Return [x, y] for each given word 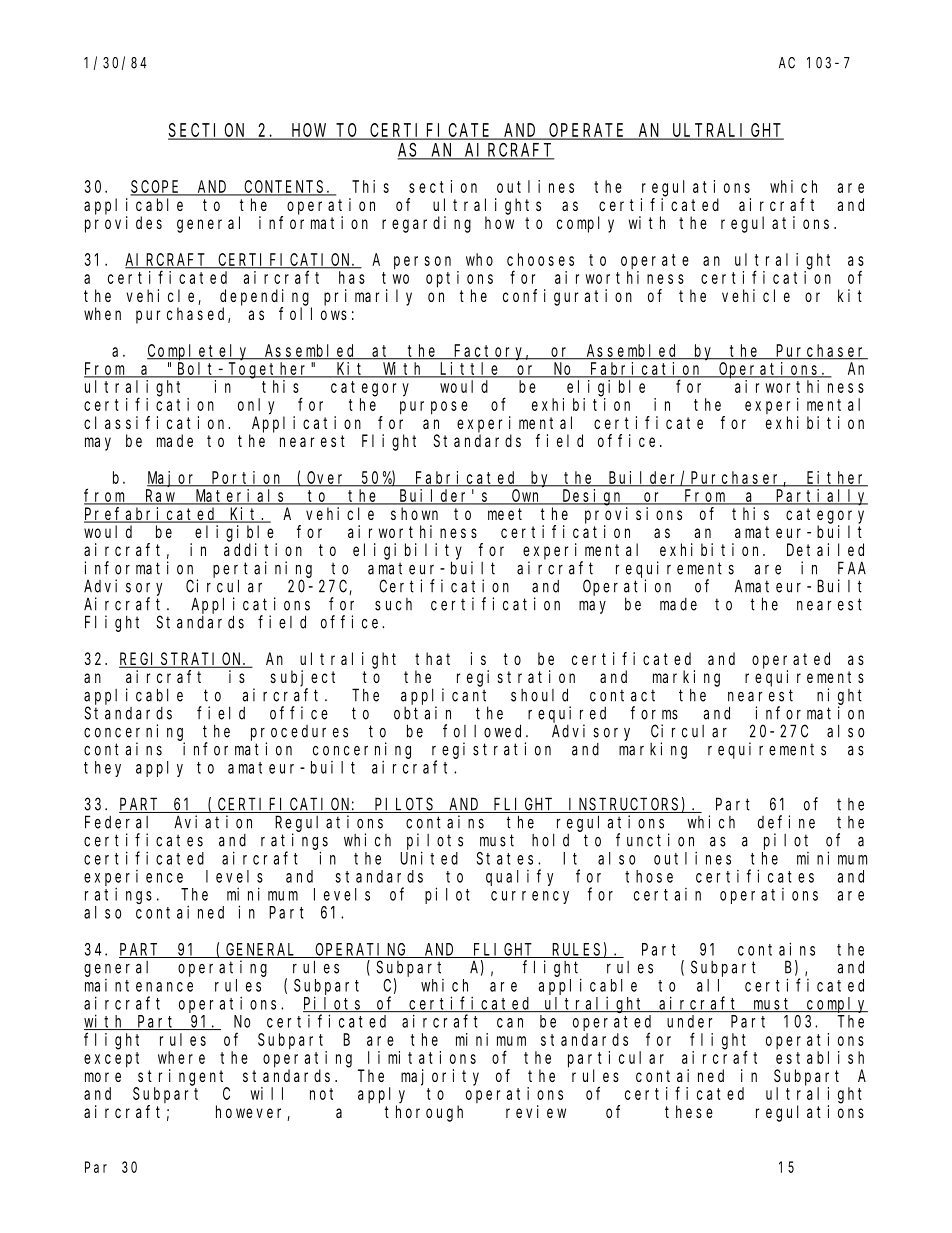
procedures [299, 733]
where [181, 1057]
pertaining [262, 569]
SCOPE [156, 188]
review [536, 1111]
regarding [426, 224]
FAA [852, 568]
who [479, 259]
